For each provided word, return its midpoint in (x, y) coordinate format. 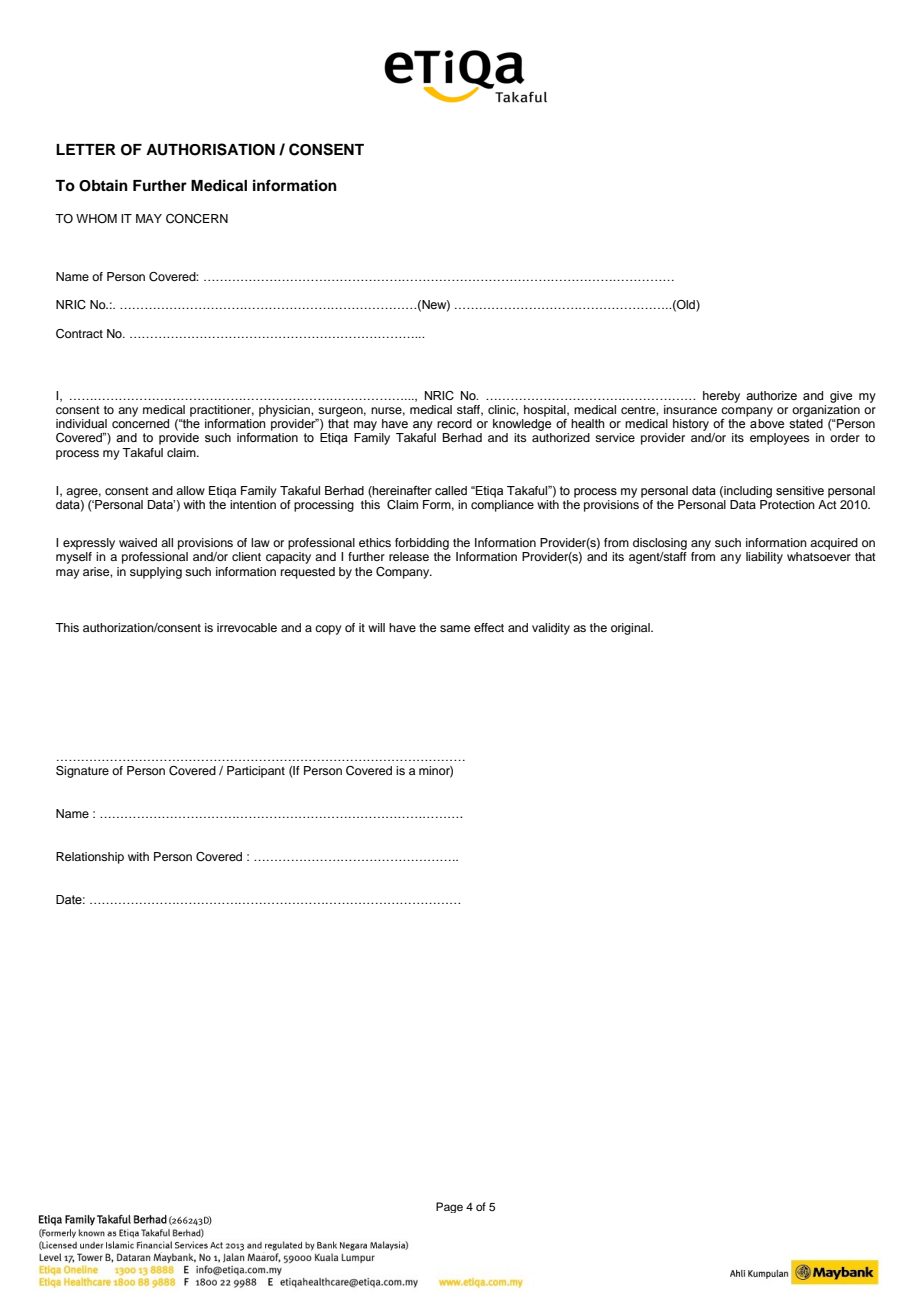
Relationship (90, 858)
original (631, 629)
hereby (721, 397)
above (767, 423)
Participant (256, 772)
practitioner (222, 411)
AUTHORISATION (210, 149)
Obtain (103, 185)
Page (449, 1207)
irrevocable (247, 627)
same (455, 628)
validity (551, 629)
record (454, 423)
